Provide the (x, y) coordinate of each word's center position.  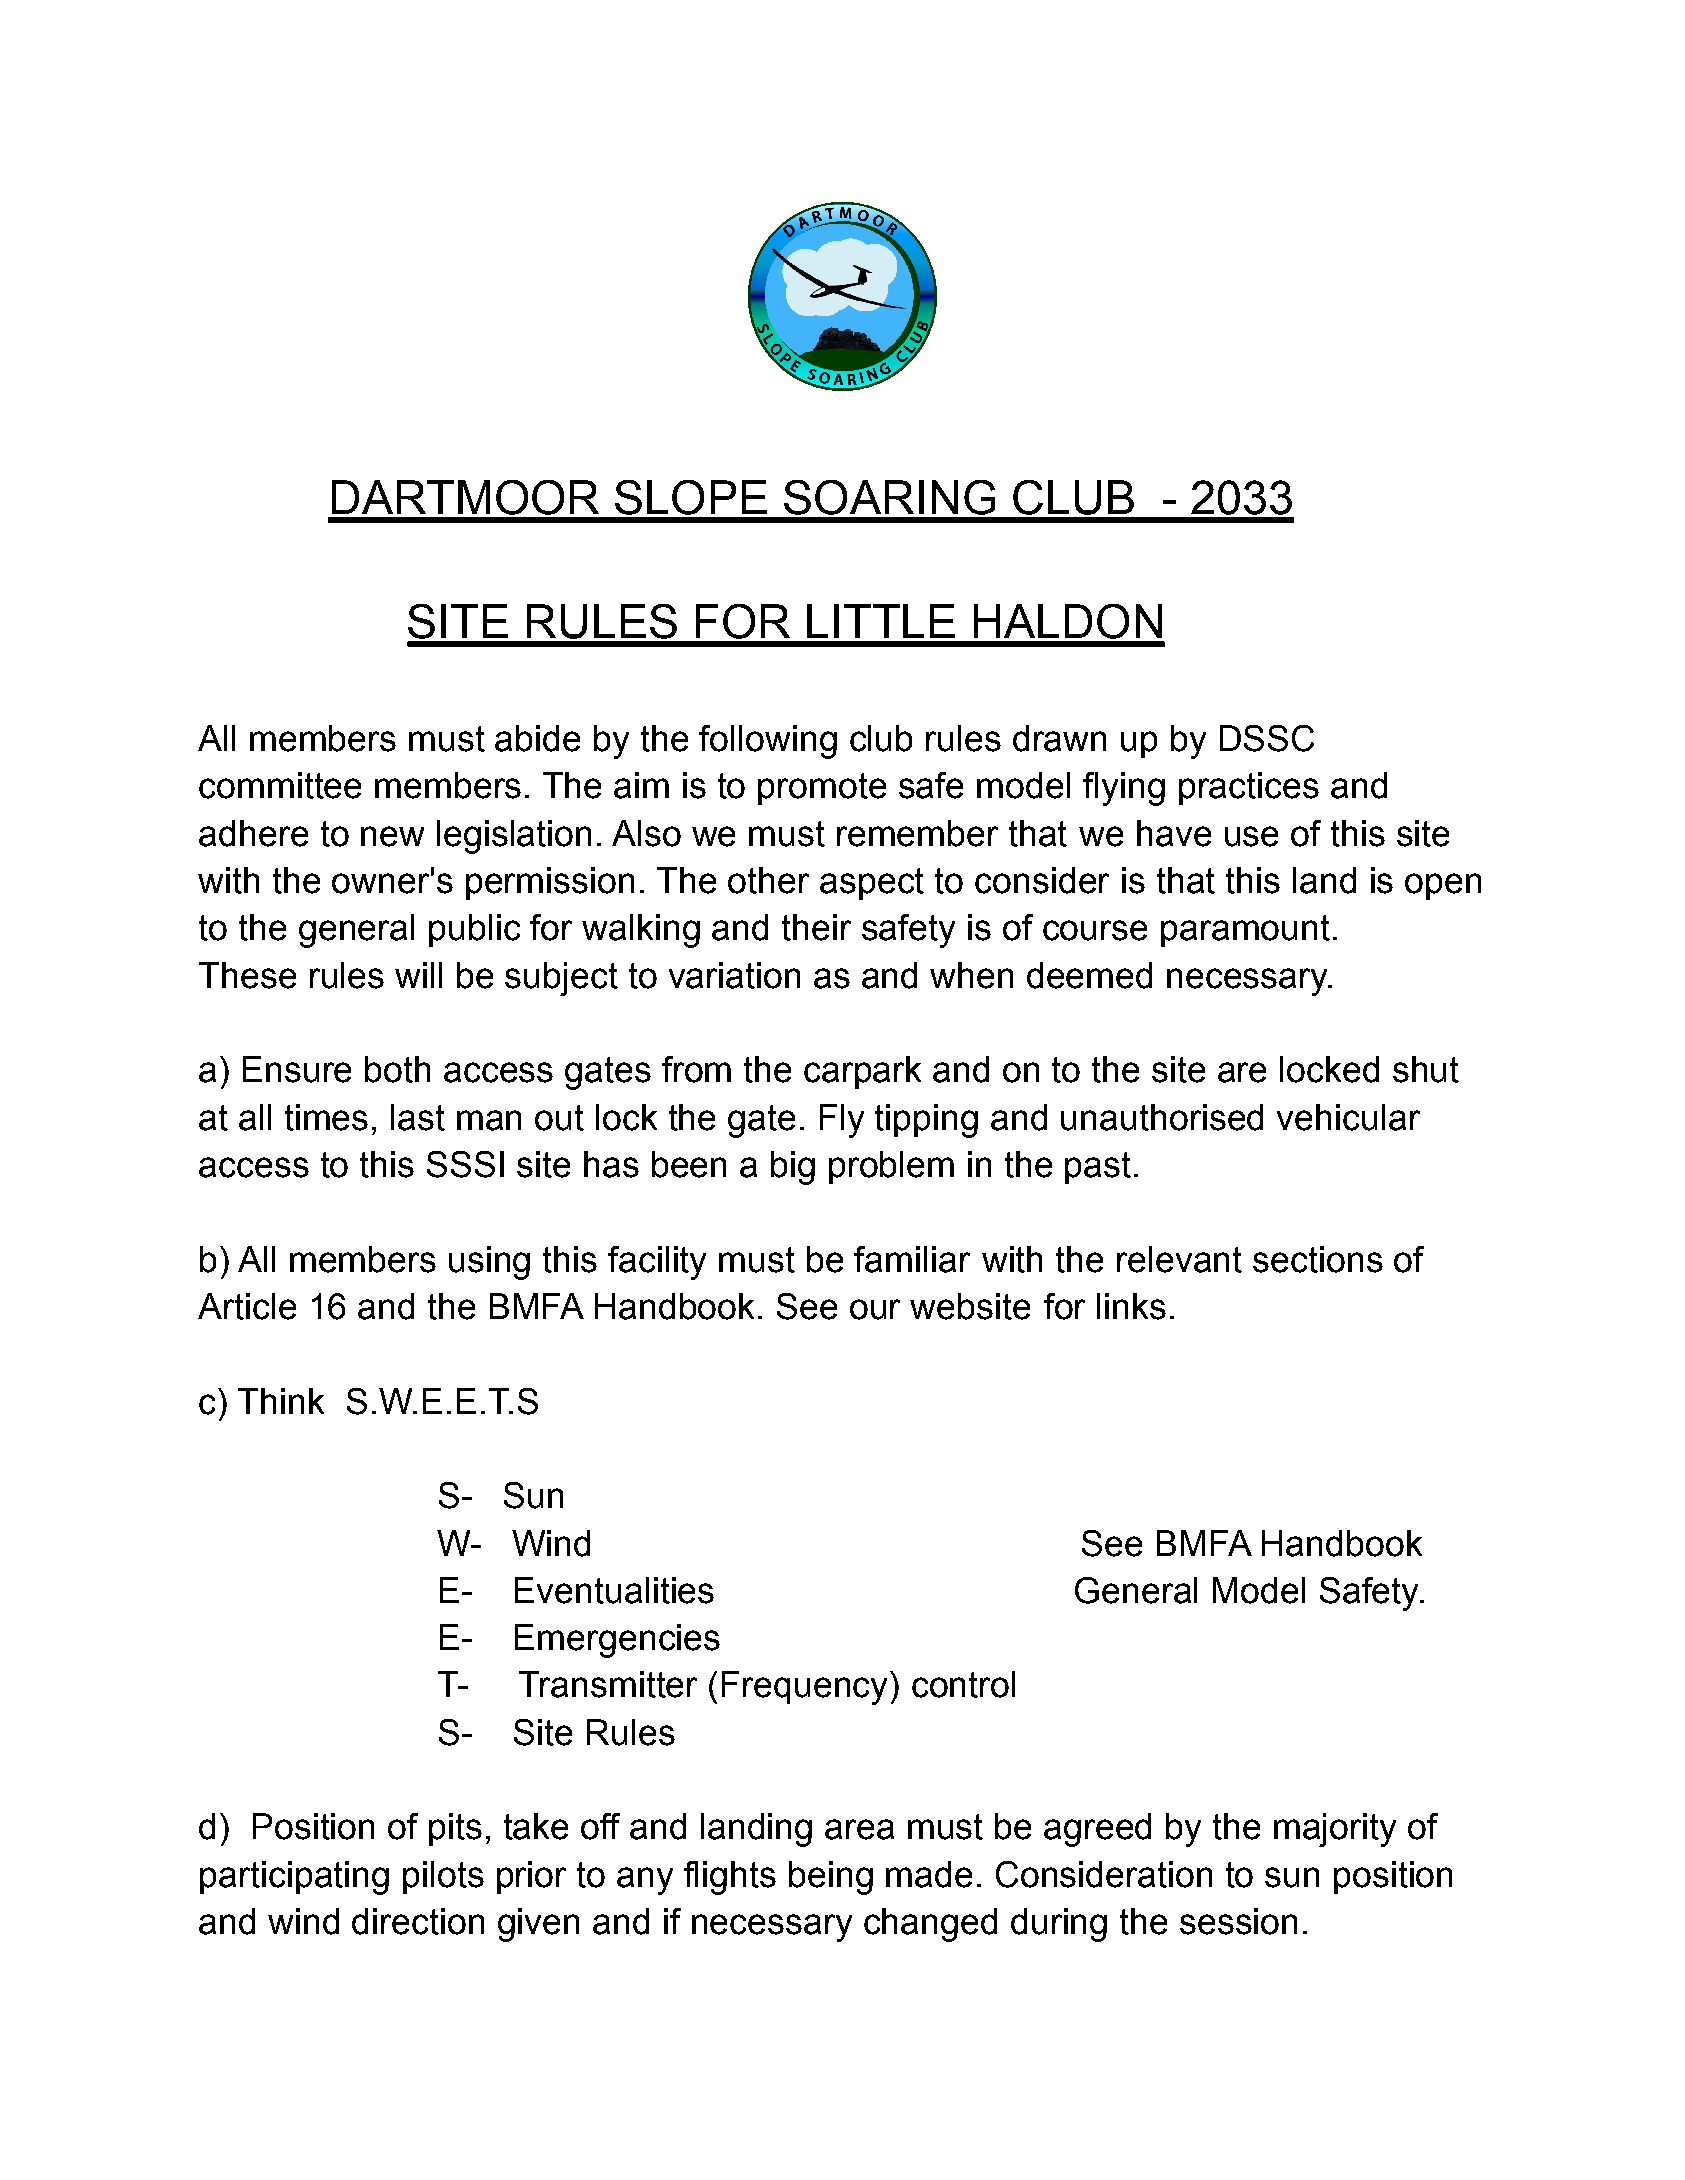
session (1238, 1921)
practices (1249, 788)
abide (537, 738)
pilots (443, 1877)
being (831, 1878)
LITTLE (881, 621)
